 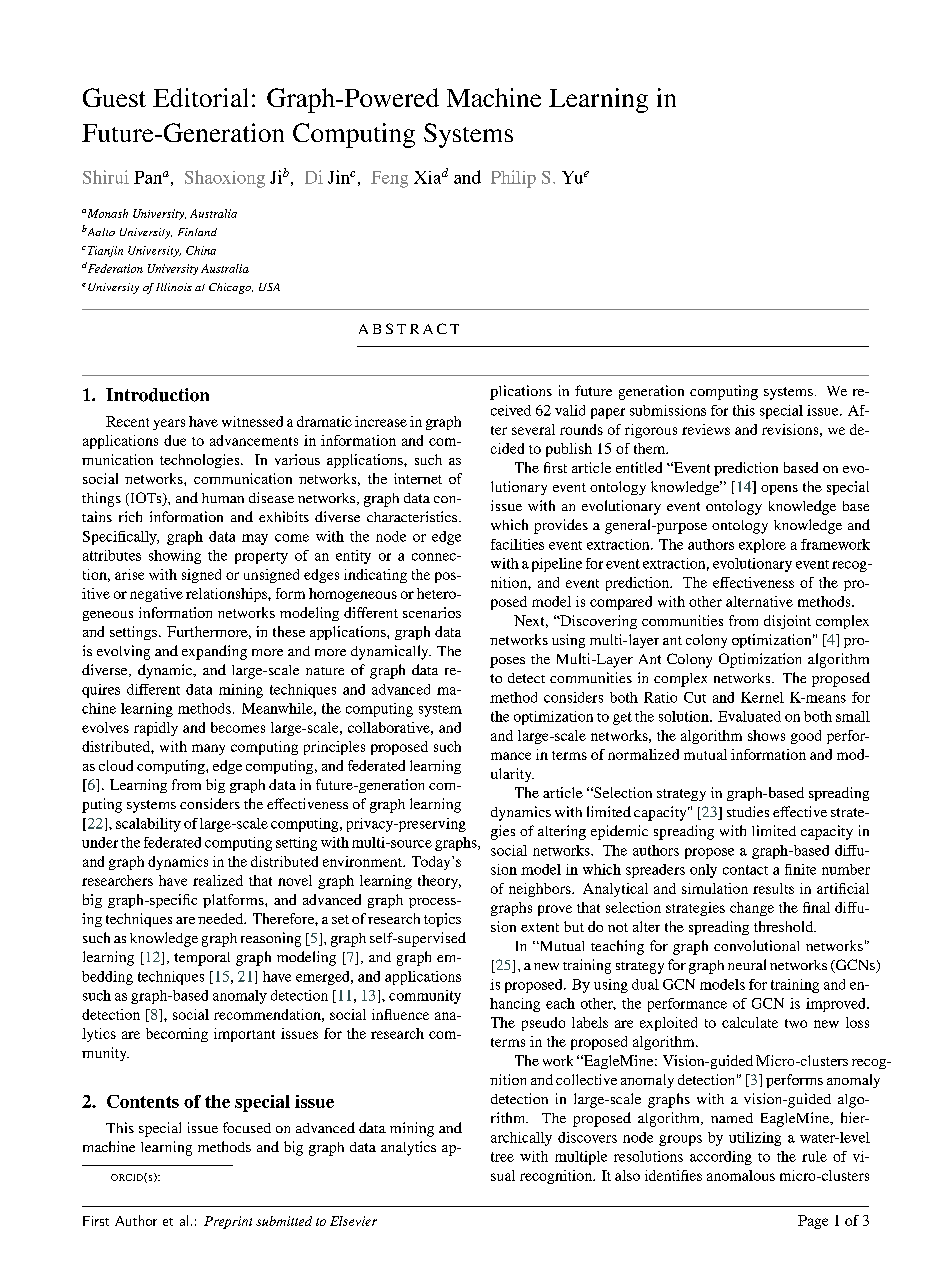 I want to click on shows, so click(x=766, y=735).
